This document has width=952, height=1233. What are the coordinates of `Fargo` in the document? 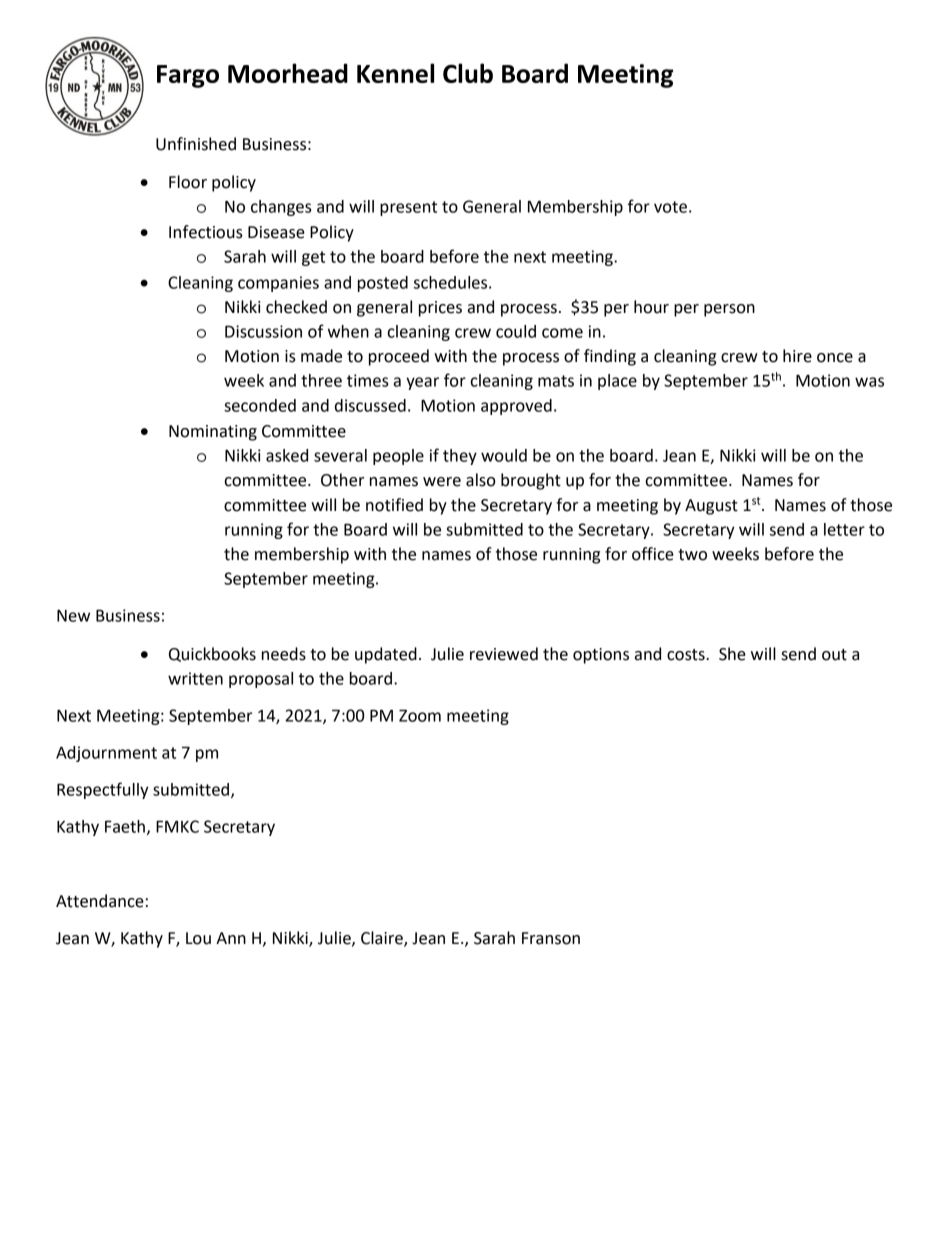 It's located at (188, 76).
